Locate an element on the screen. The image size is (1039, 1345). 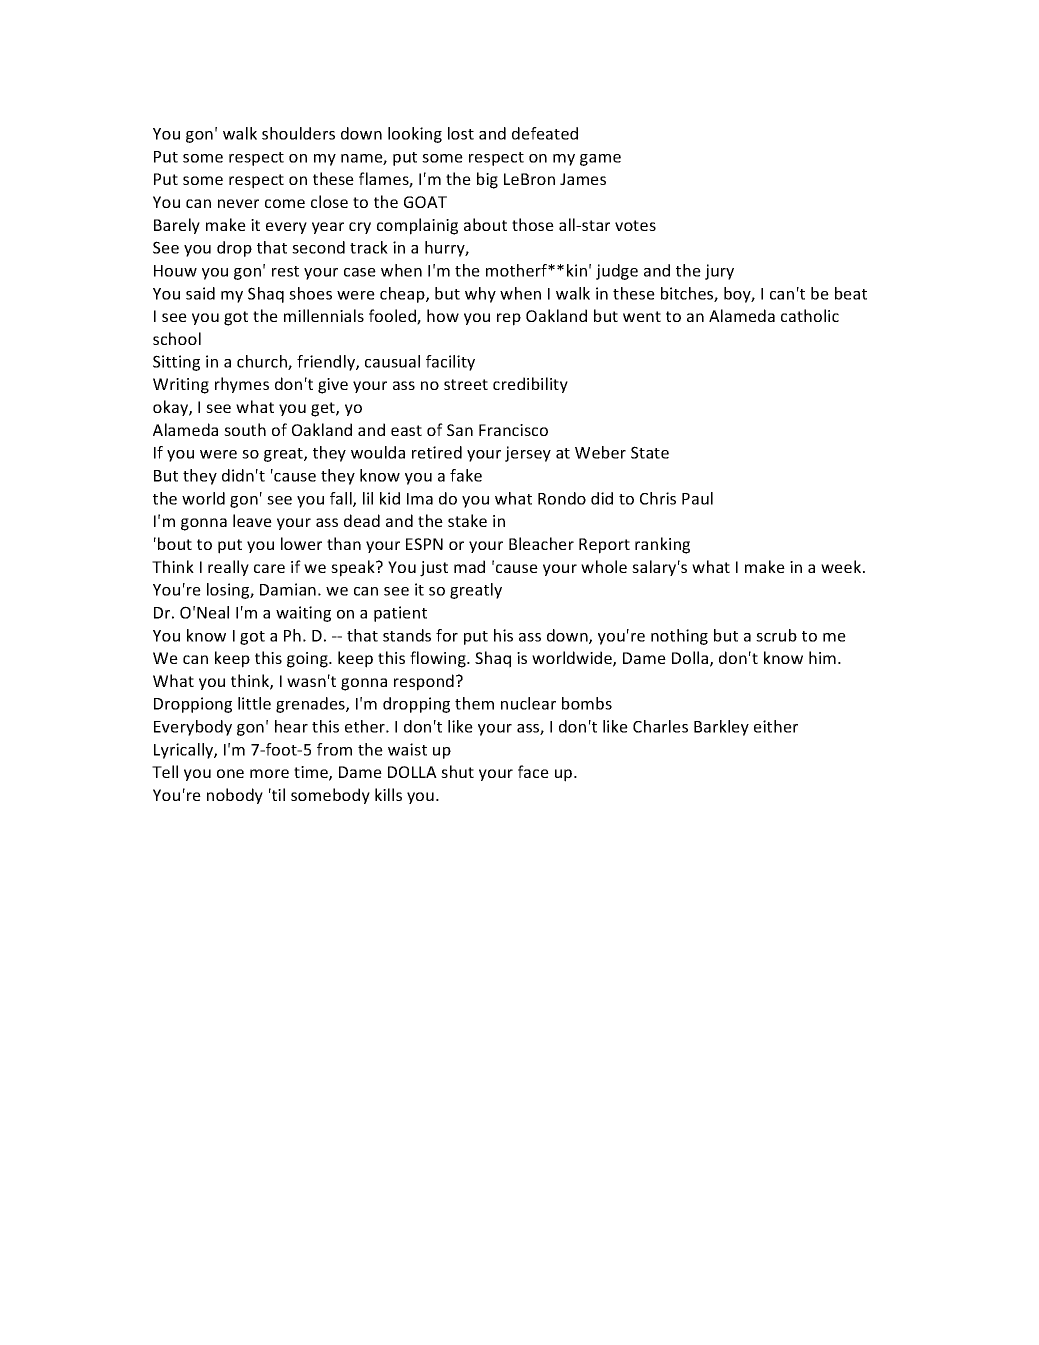
catholic is located at coordinates (810, 315).
